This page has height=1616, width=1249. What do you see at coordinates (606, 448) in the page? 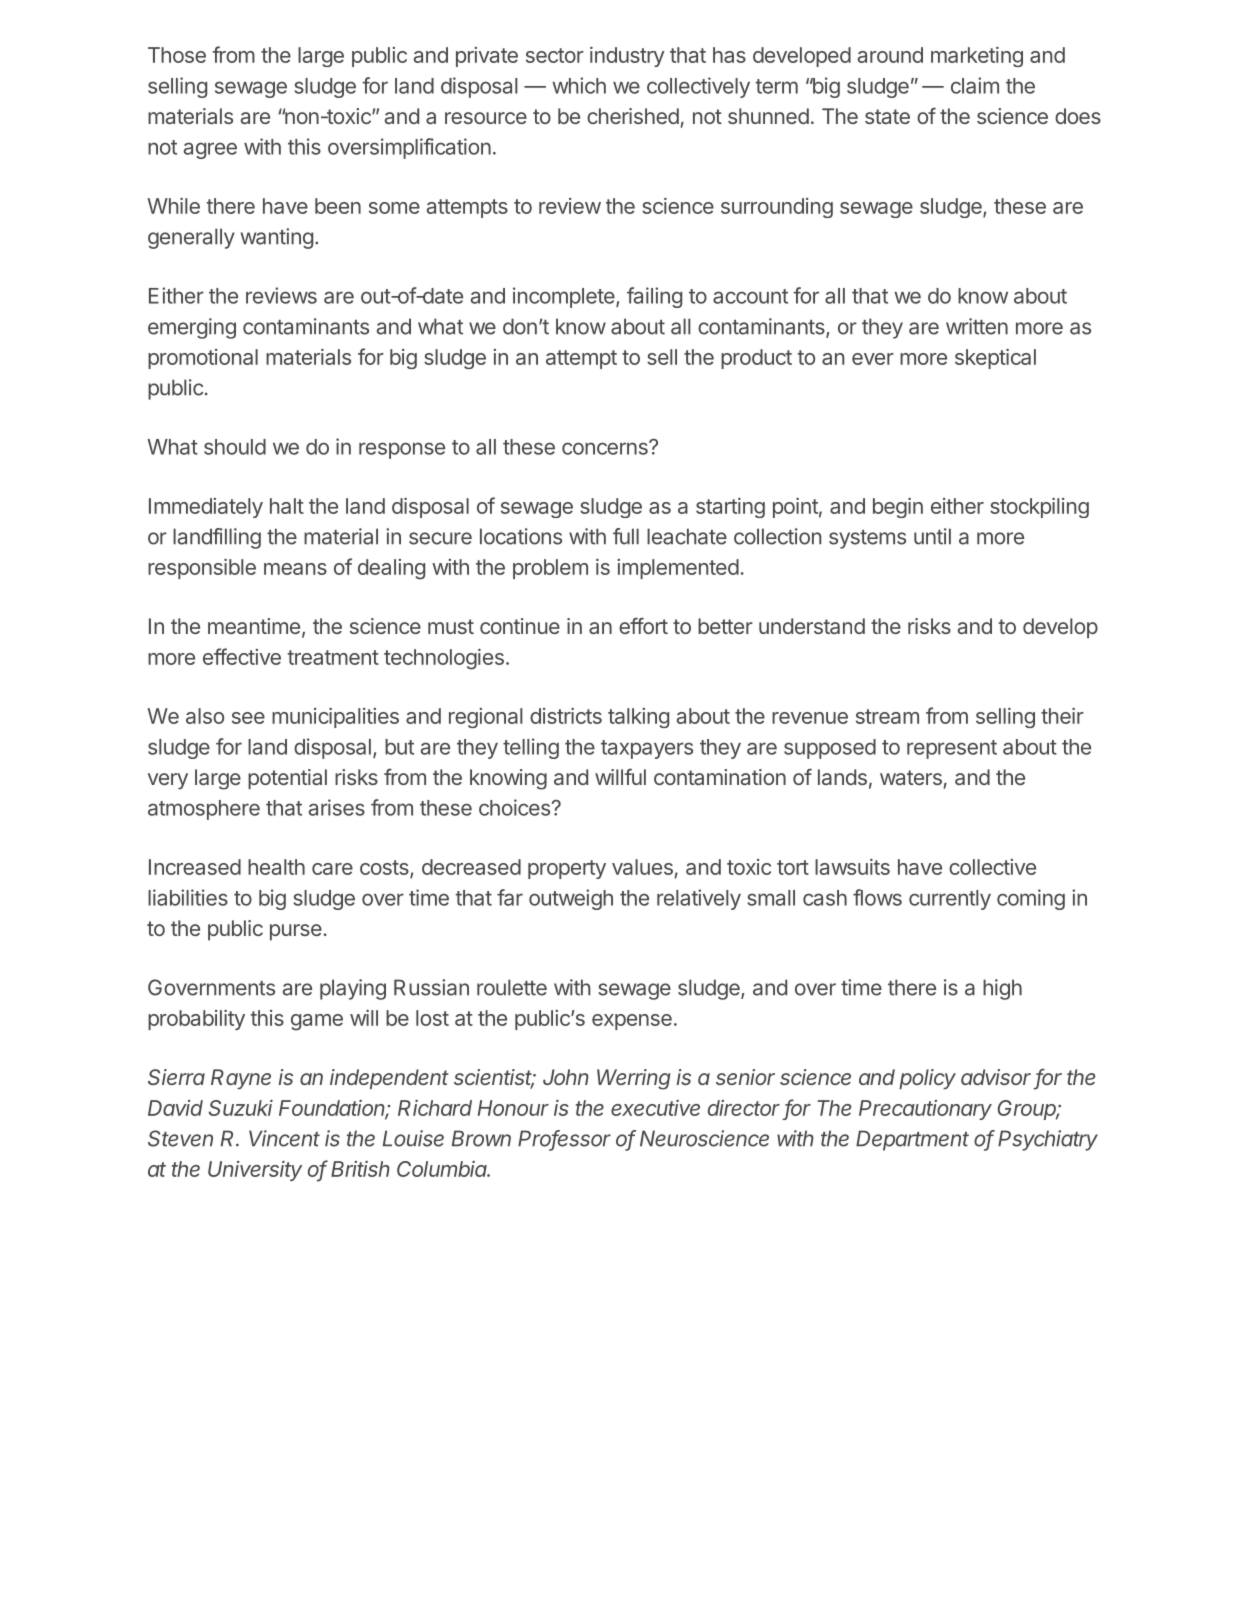
I see `concerns` at bounding box center [606, 448].
